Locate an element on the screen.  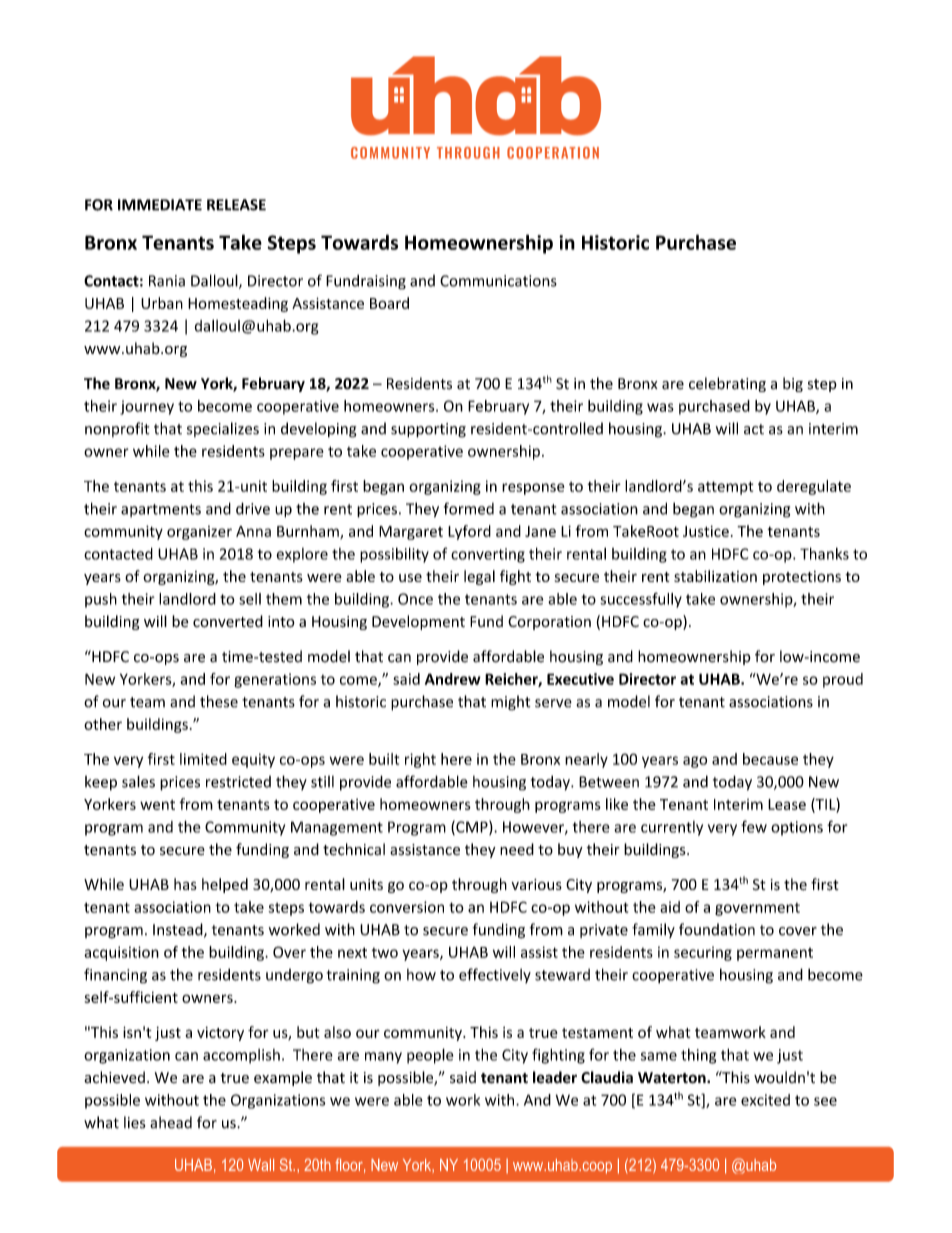
few is located at coordinates (754, 826).
